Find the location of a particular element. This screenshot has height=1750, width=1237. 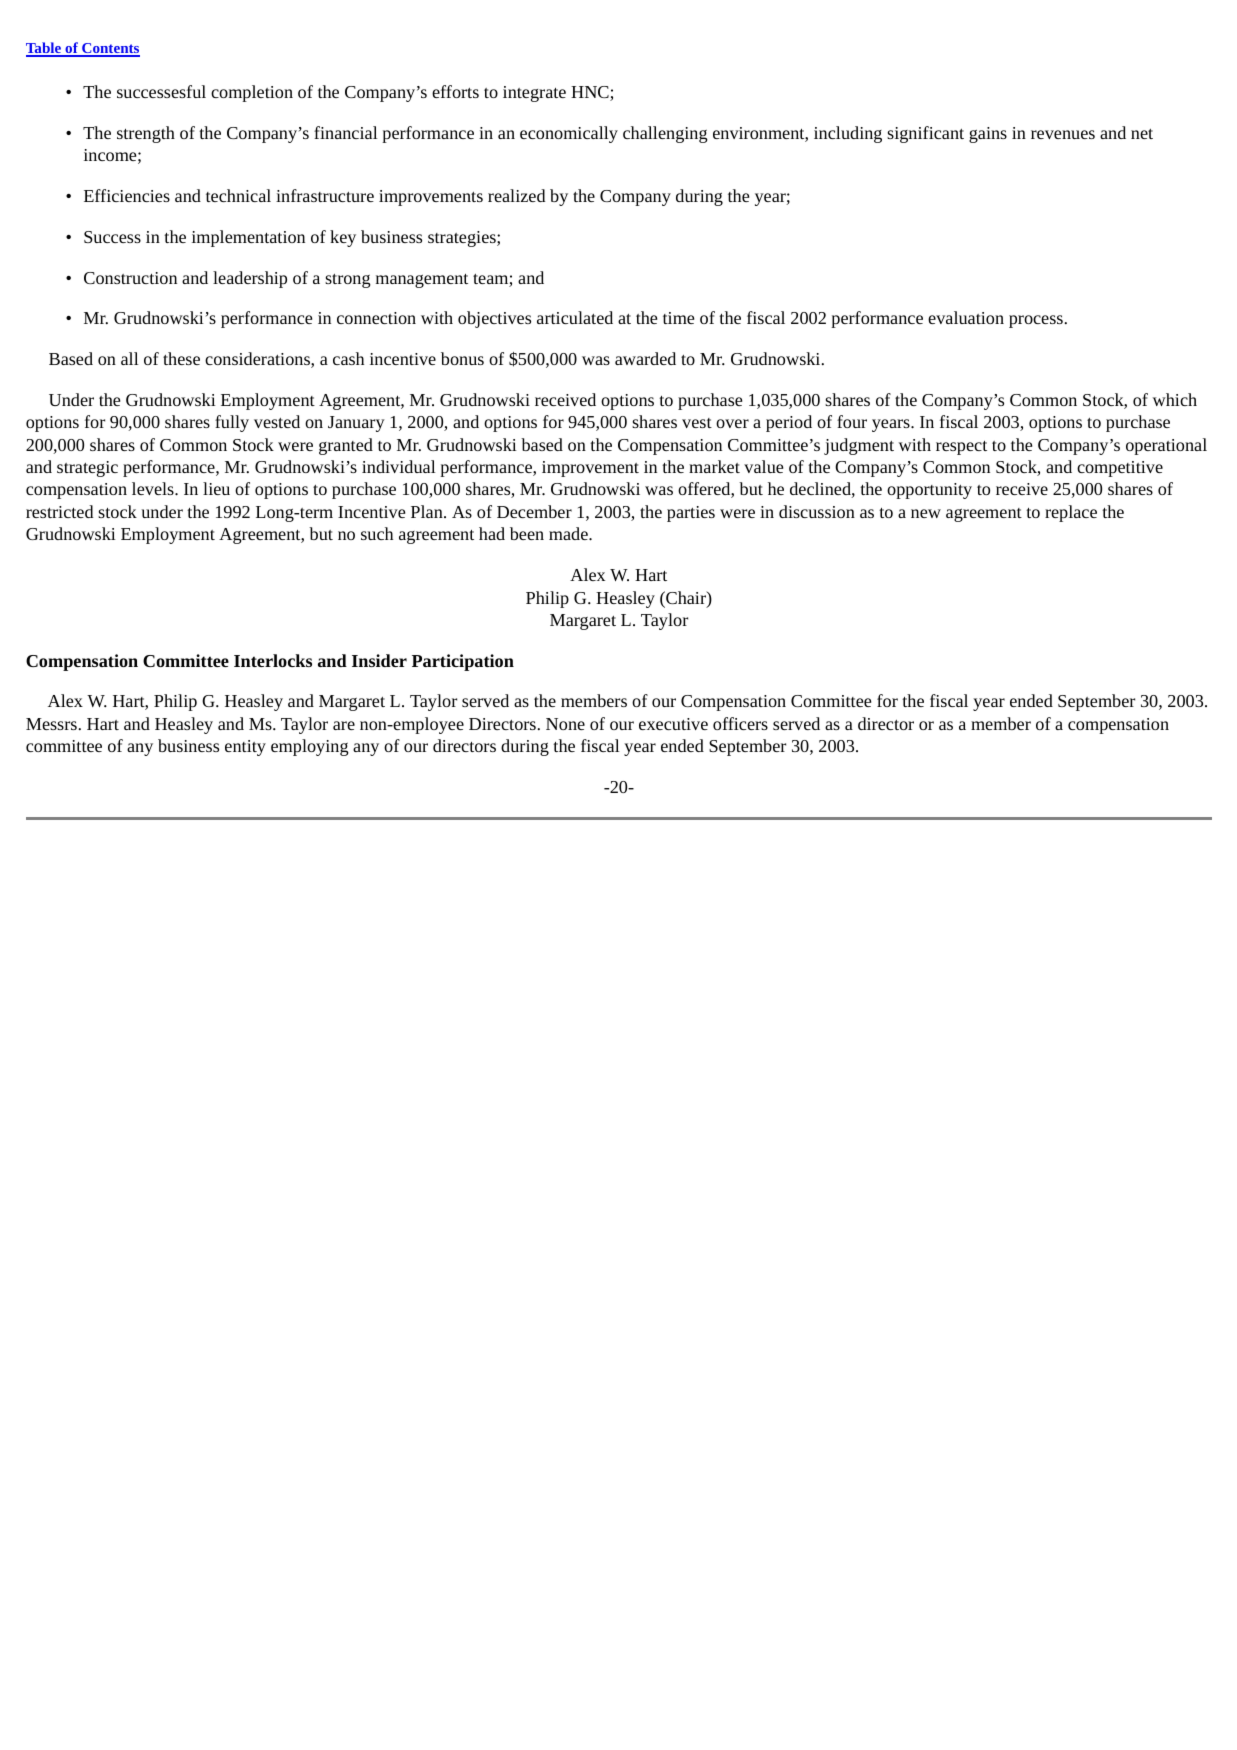

entity is located at coordinates (245, 748).
